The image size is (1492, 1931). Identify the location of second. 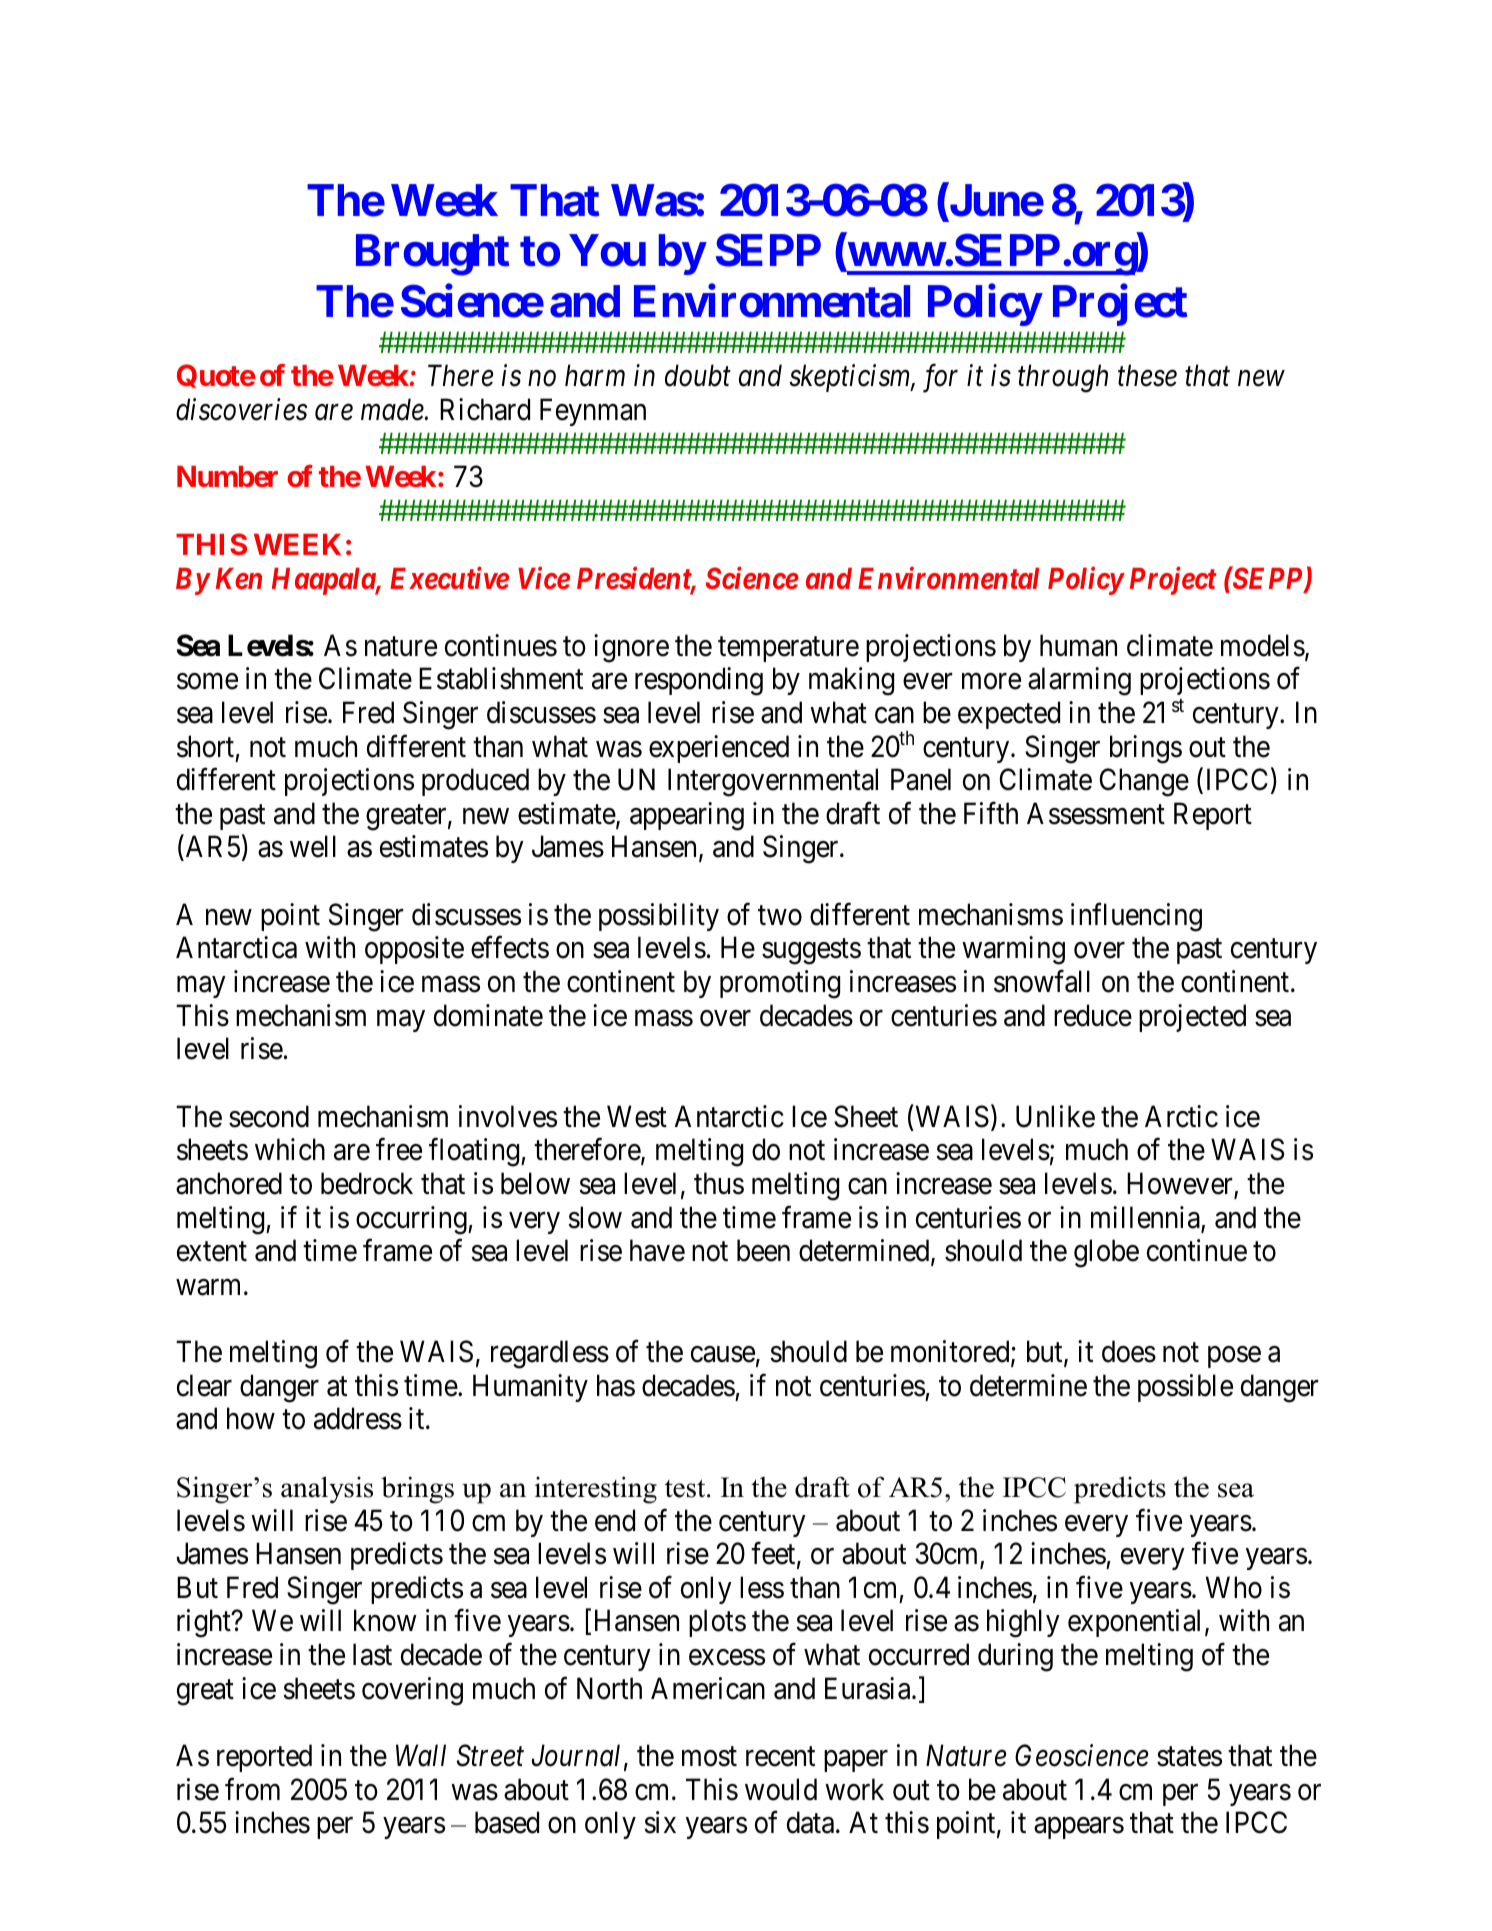
(269, 1116).
